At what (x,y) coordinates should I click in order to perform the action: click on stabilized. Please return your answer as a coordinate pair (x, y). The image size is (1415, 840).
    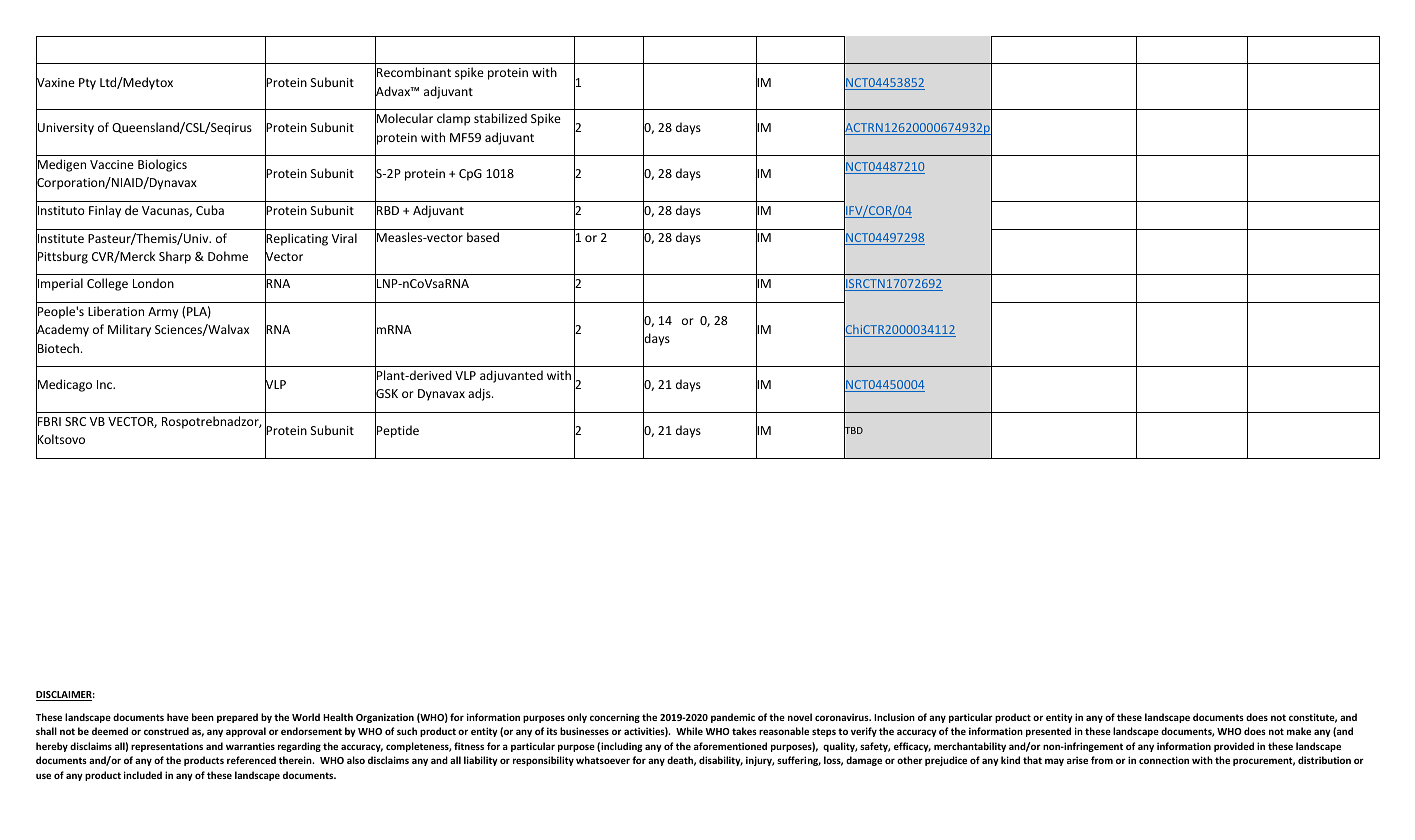
    Looking at the image, I should click on (500, 118).
